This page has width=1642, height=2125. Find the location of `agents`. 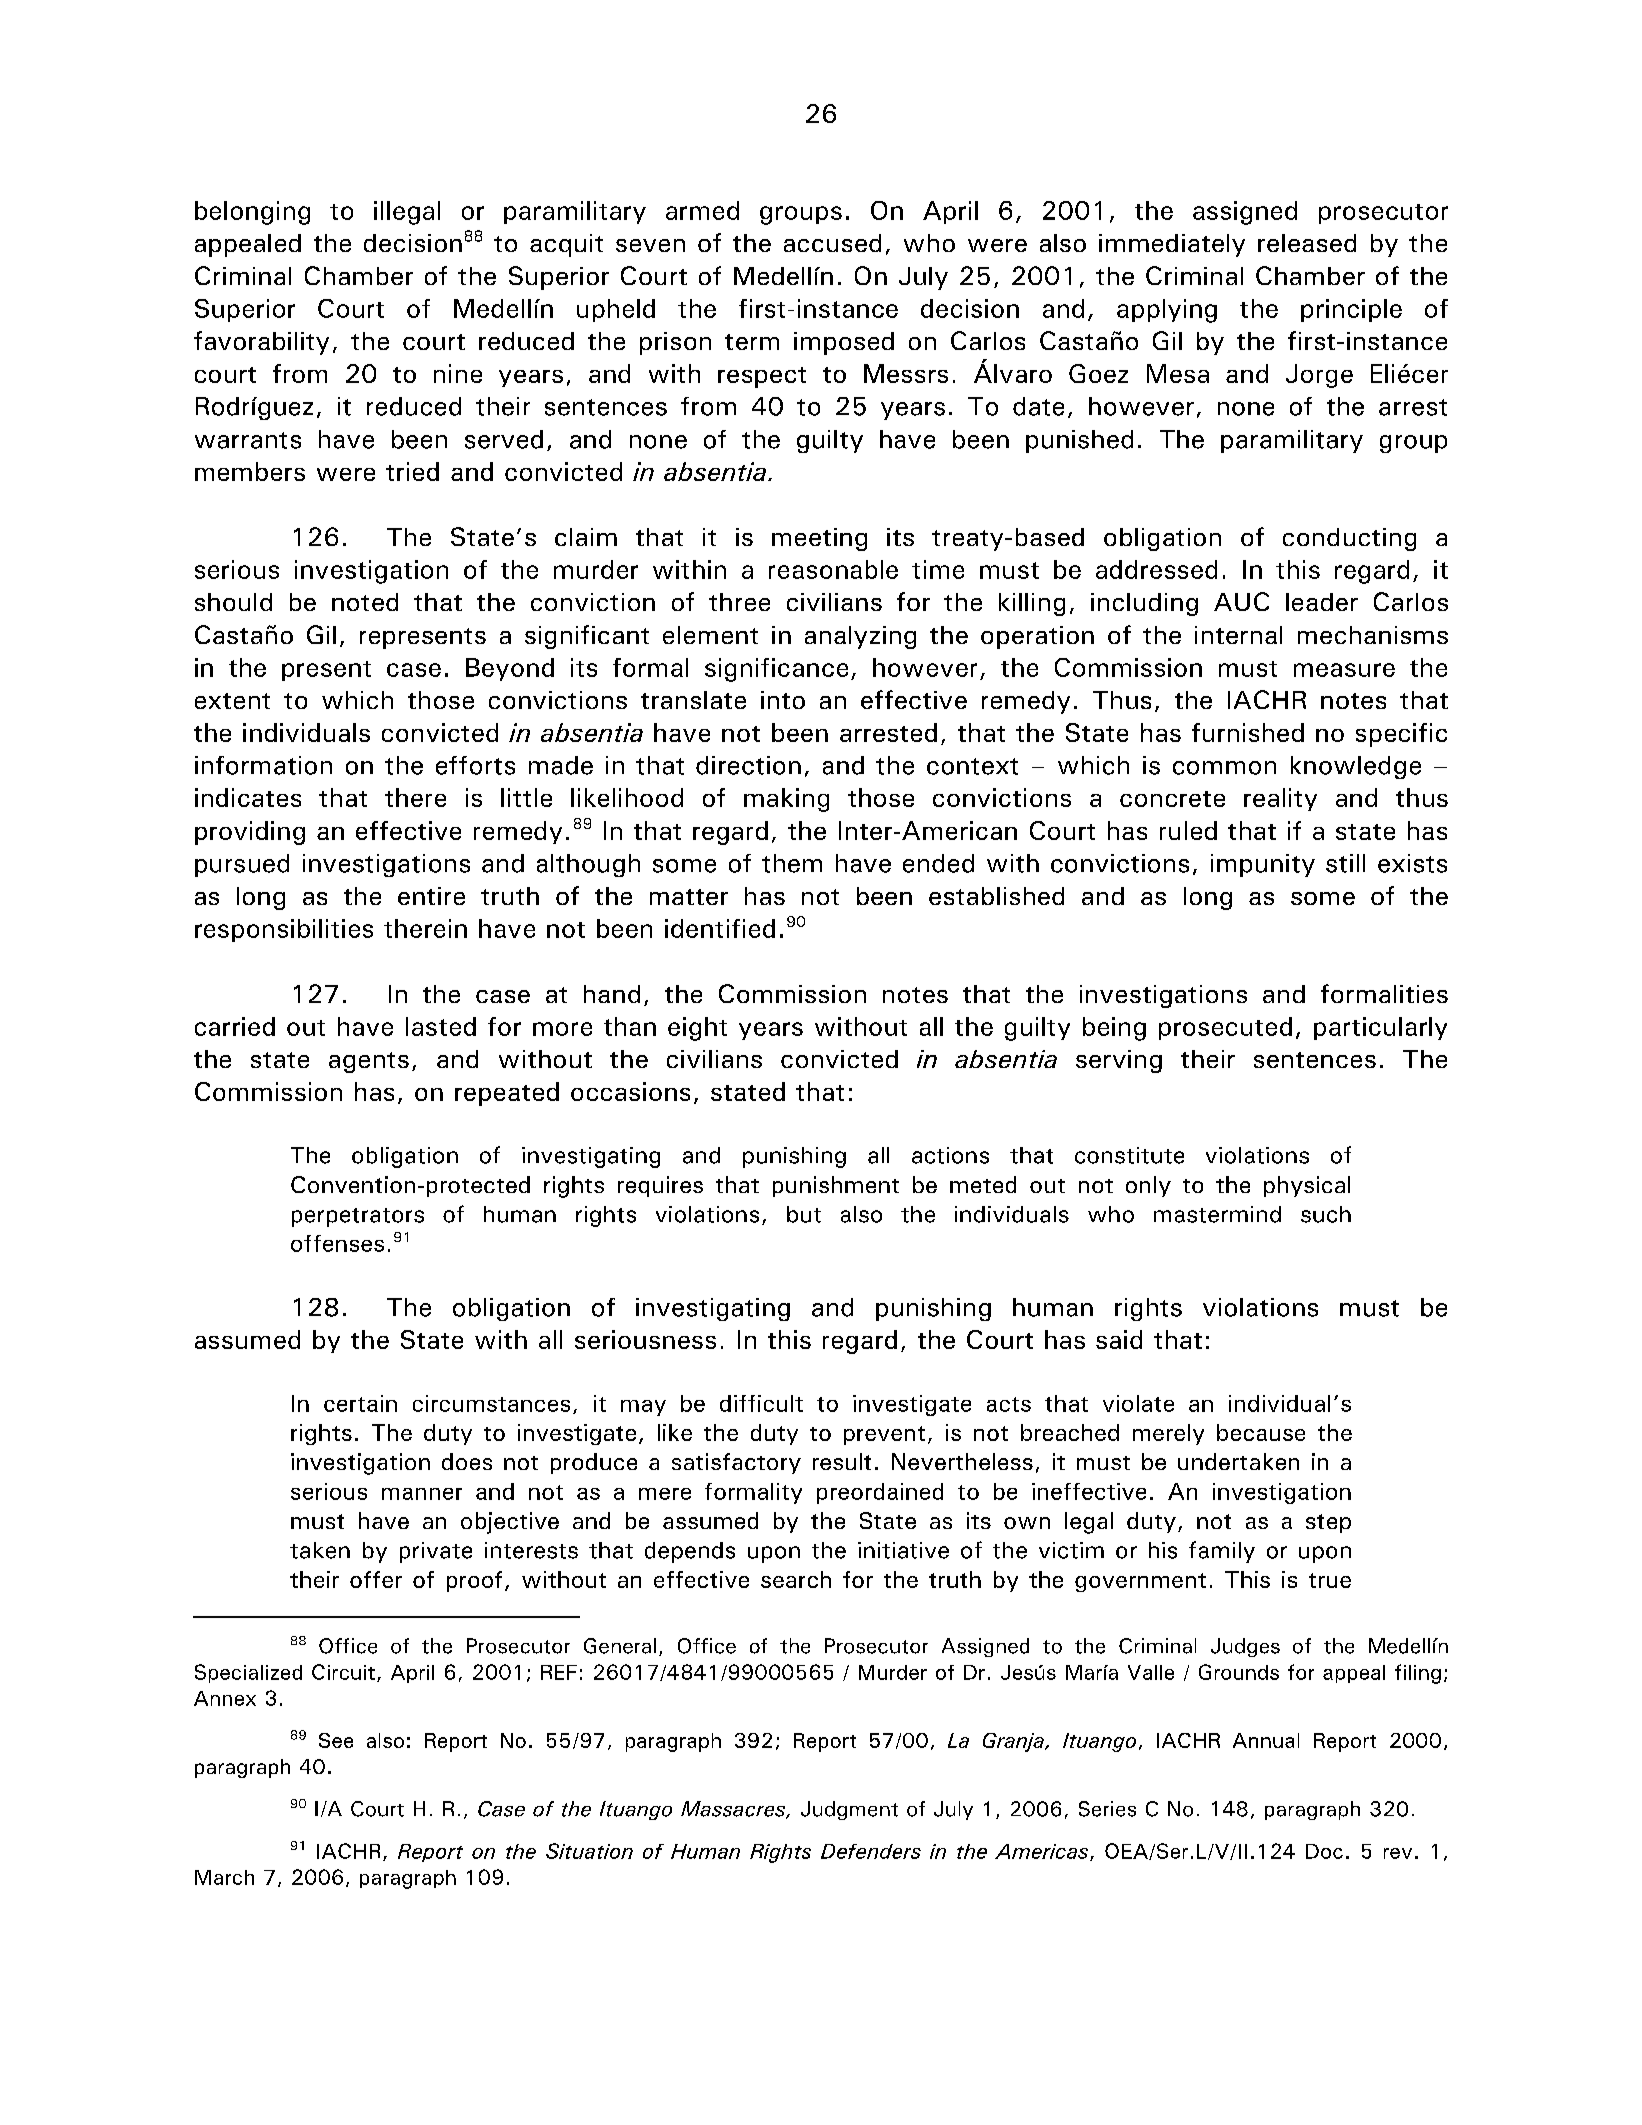

agents is located at coordinates (369, 1062).
